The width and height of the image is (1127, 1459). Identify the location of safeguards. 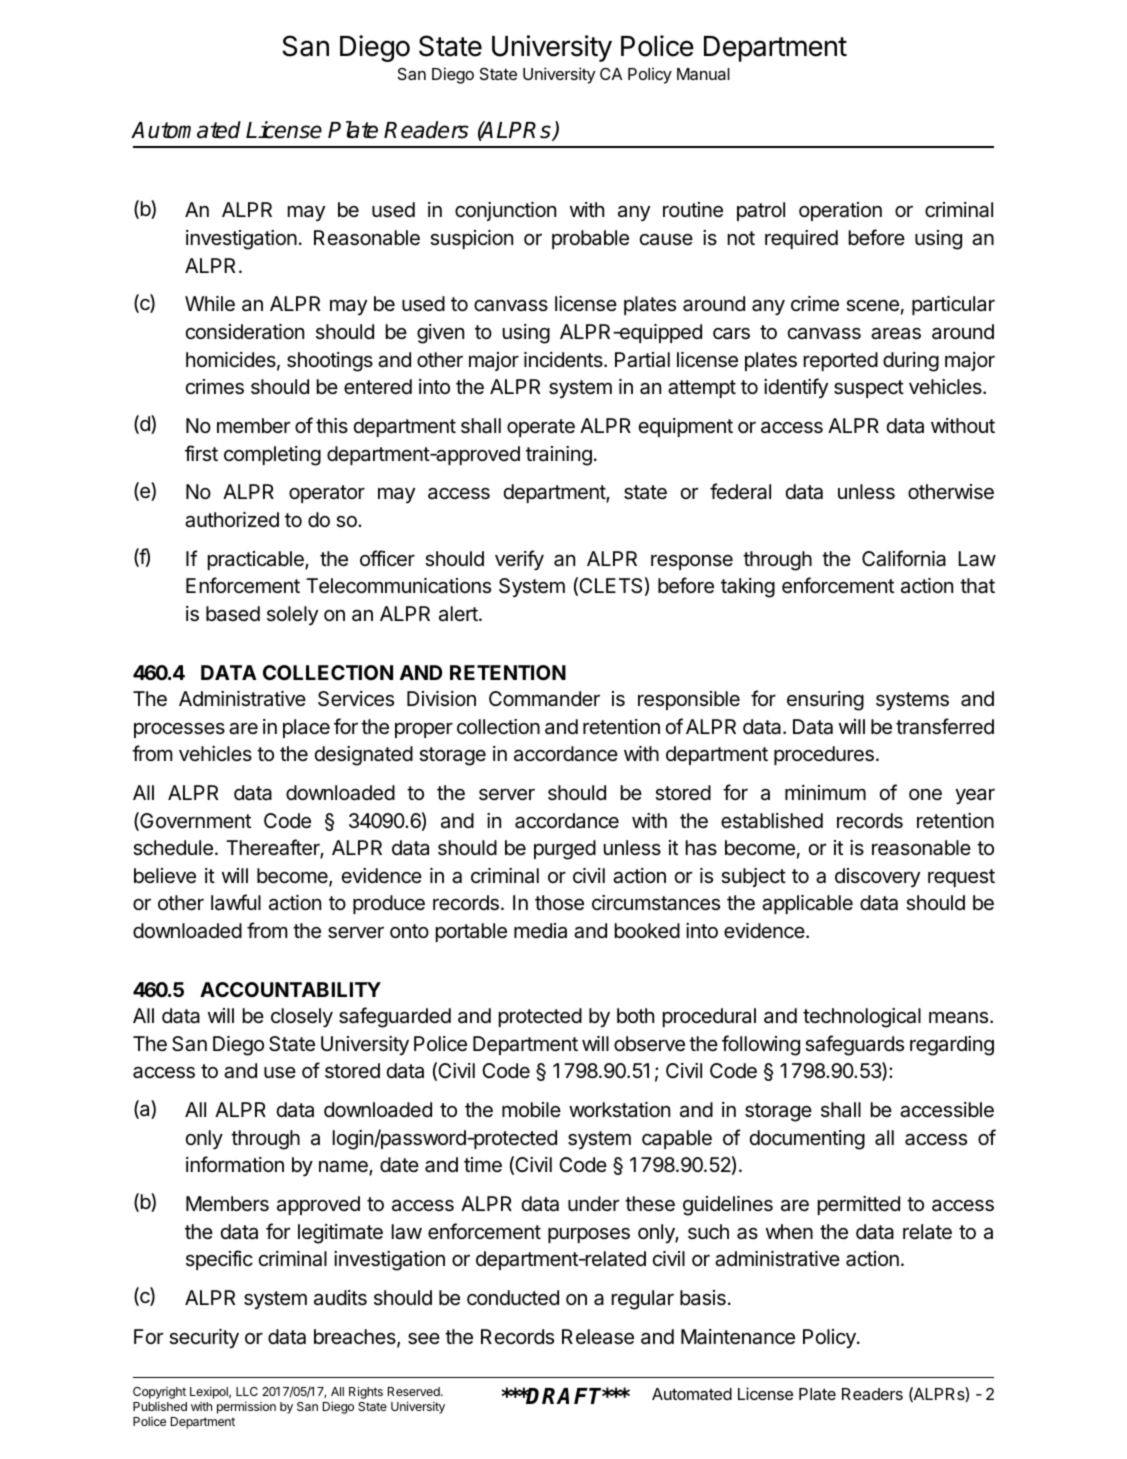
(854, 1045).
